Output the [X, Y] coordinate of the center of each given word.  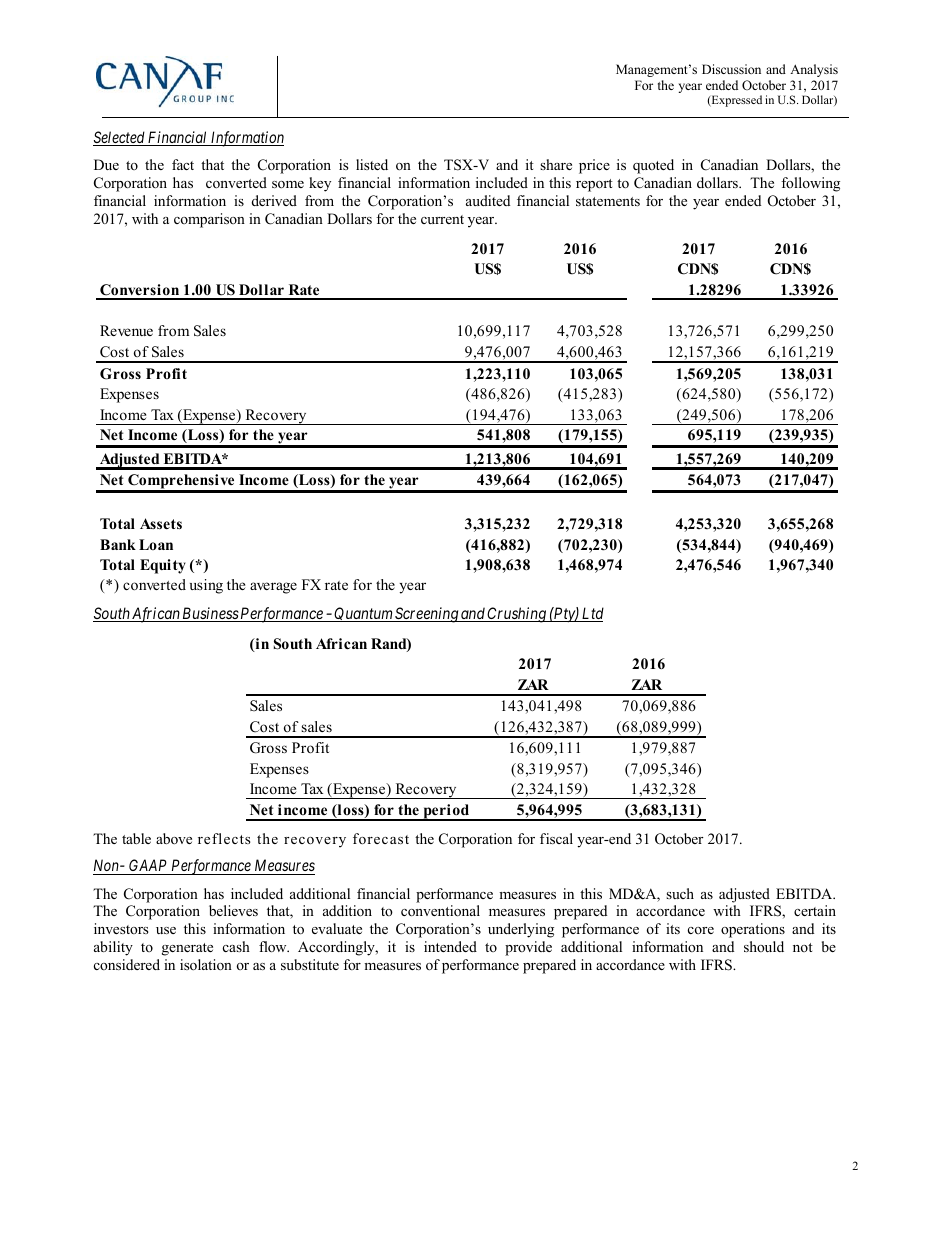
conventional [440, 910]
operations [753, 930]
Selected [120, 138]
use [166, 930]
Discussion [731, 69]
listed [372, 164]
